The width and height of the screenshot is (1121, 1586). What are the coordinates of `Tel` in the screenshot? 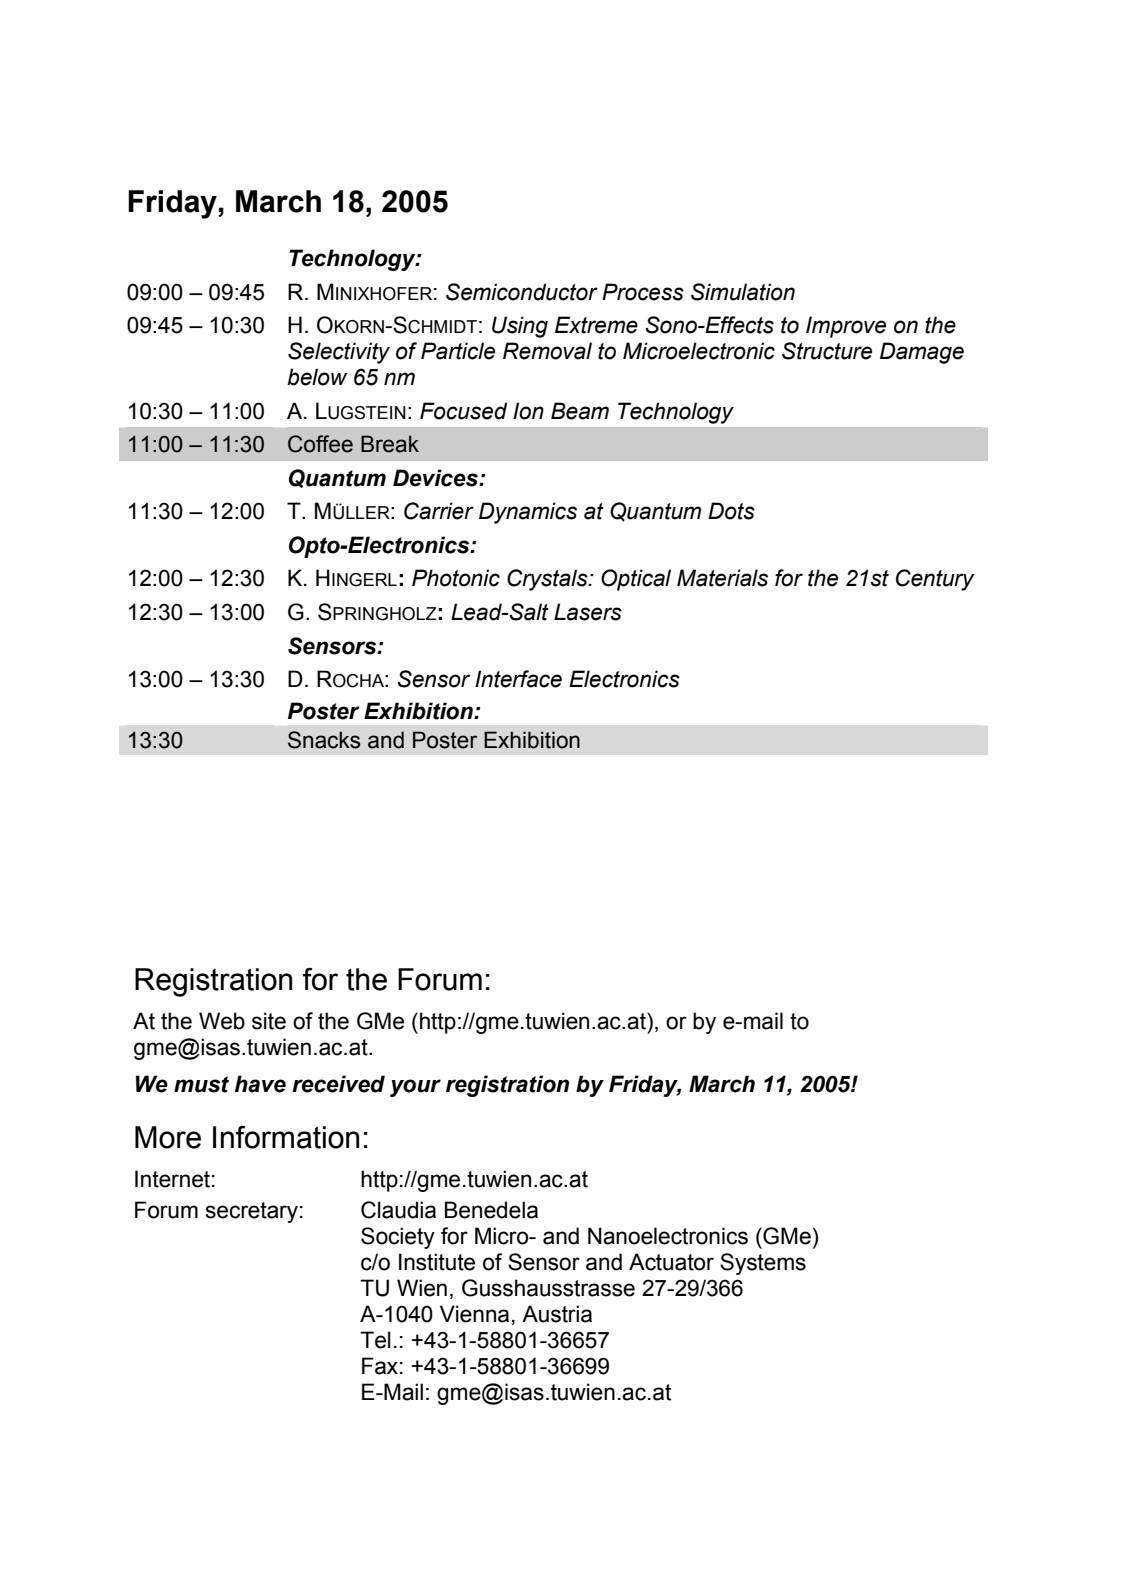 It's located at (375, 1340).
